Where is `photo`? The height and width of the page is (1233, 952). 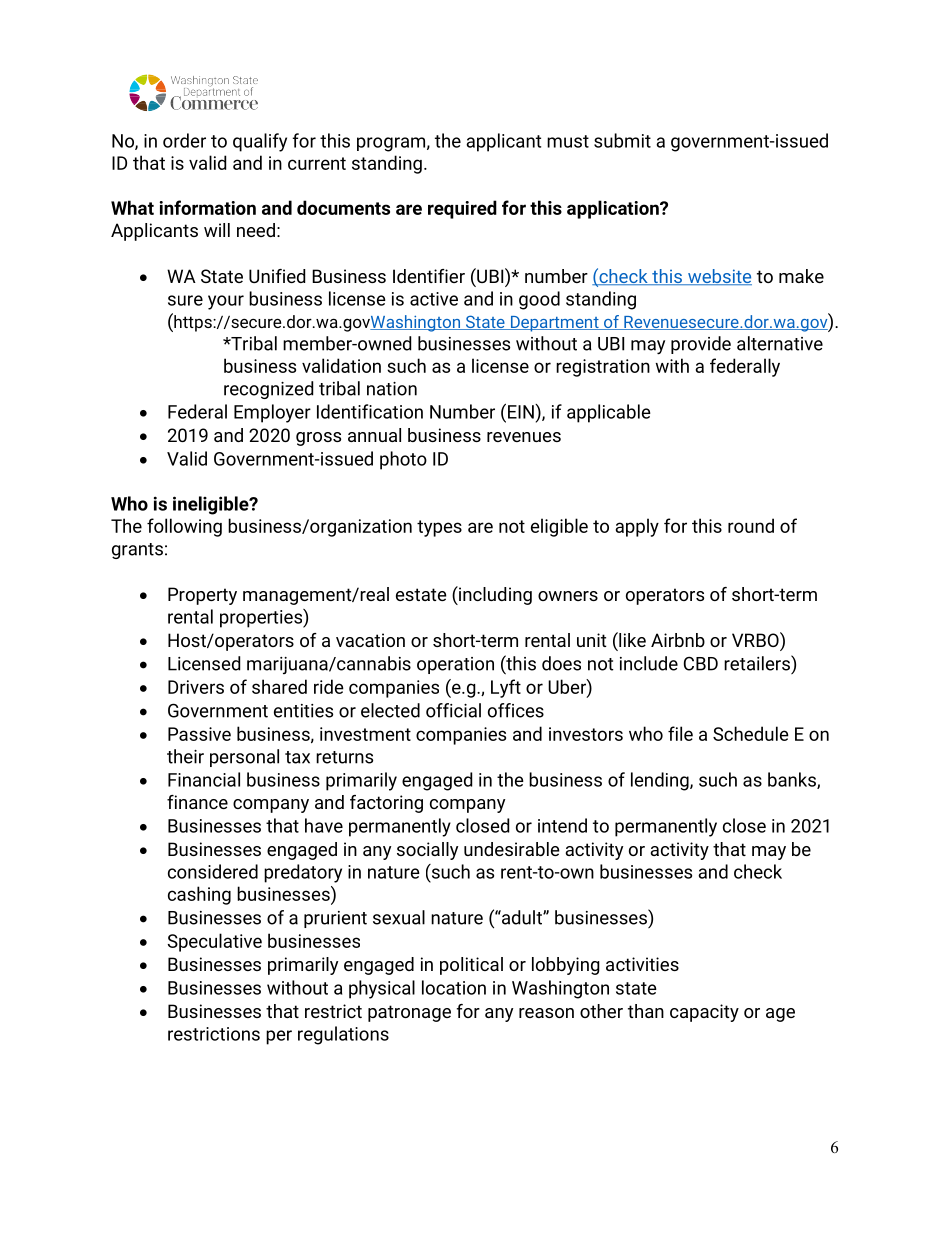
photo is located at coordinates (403, 460).
